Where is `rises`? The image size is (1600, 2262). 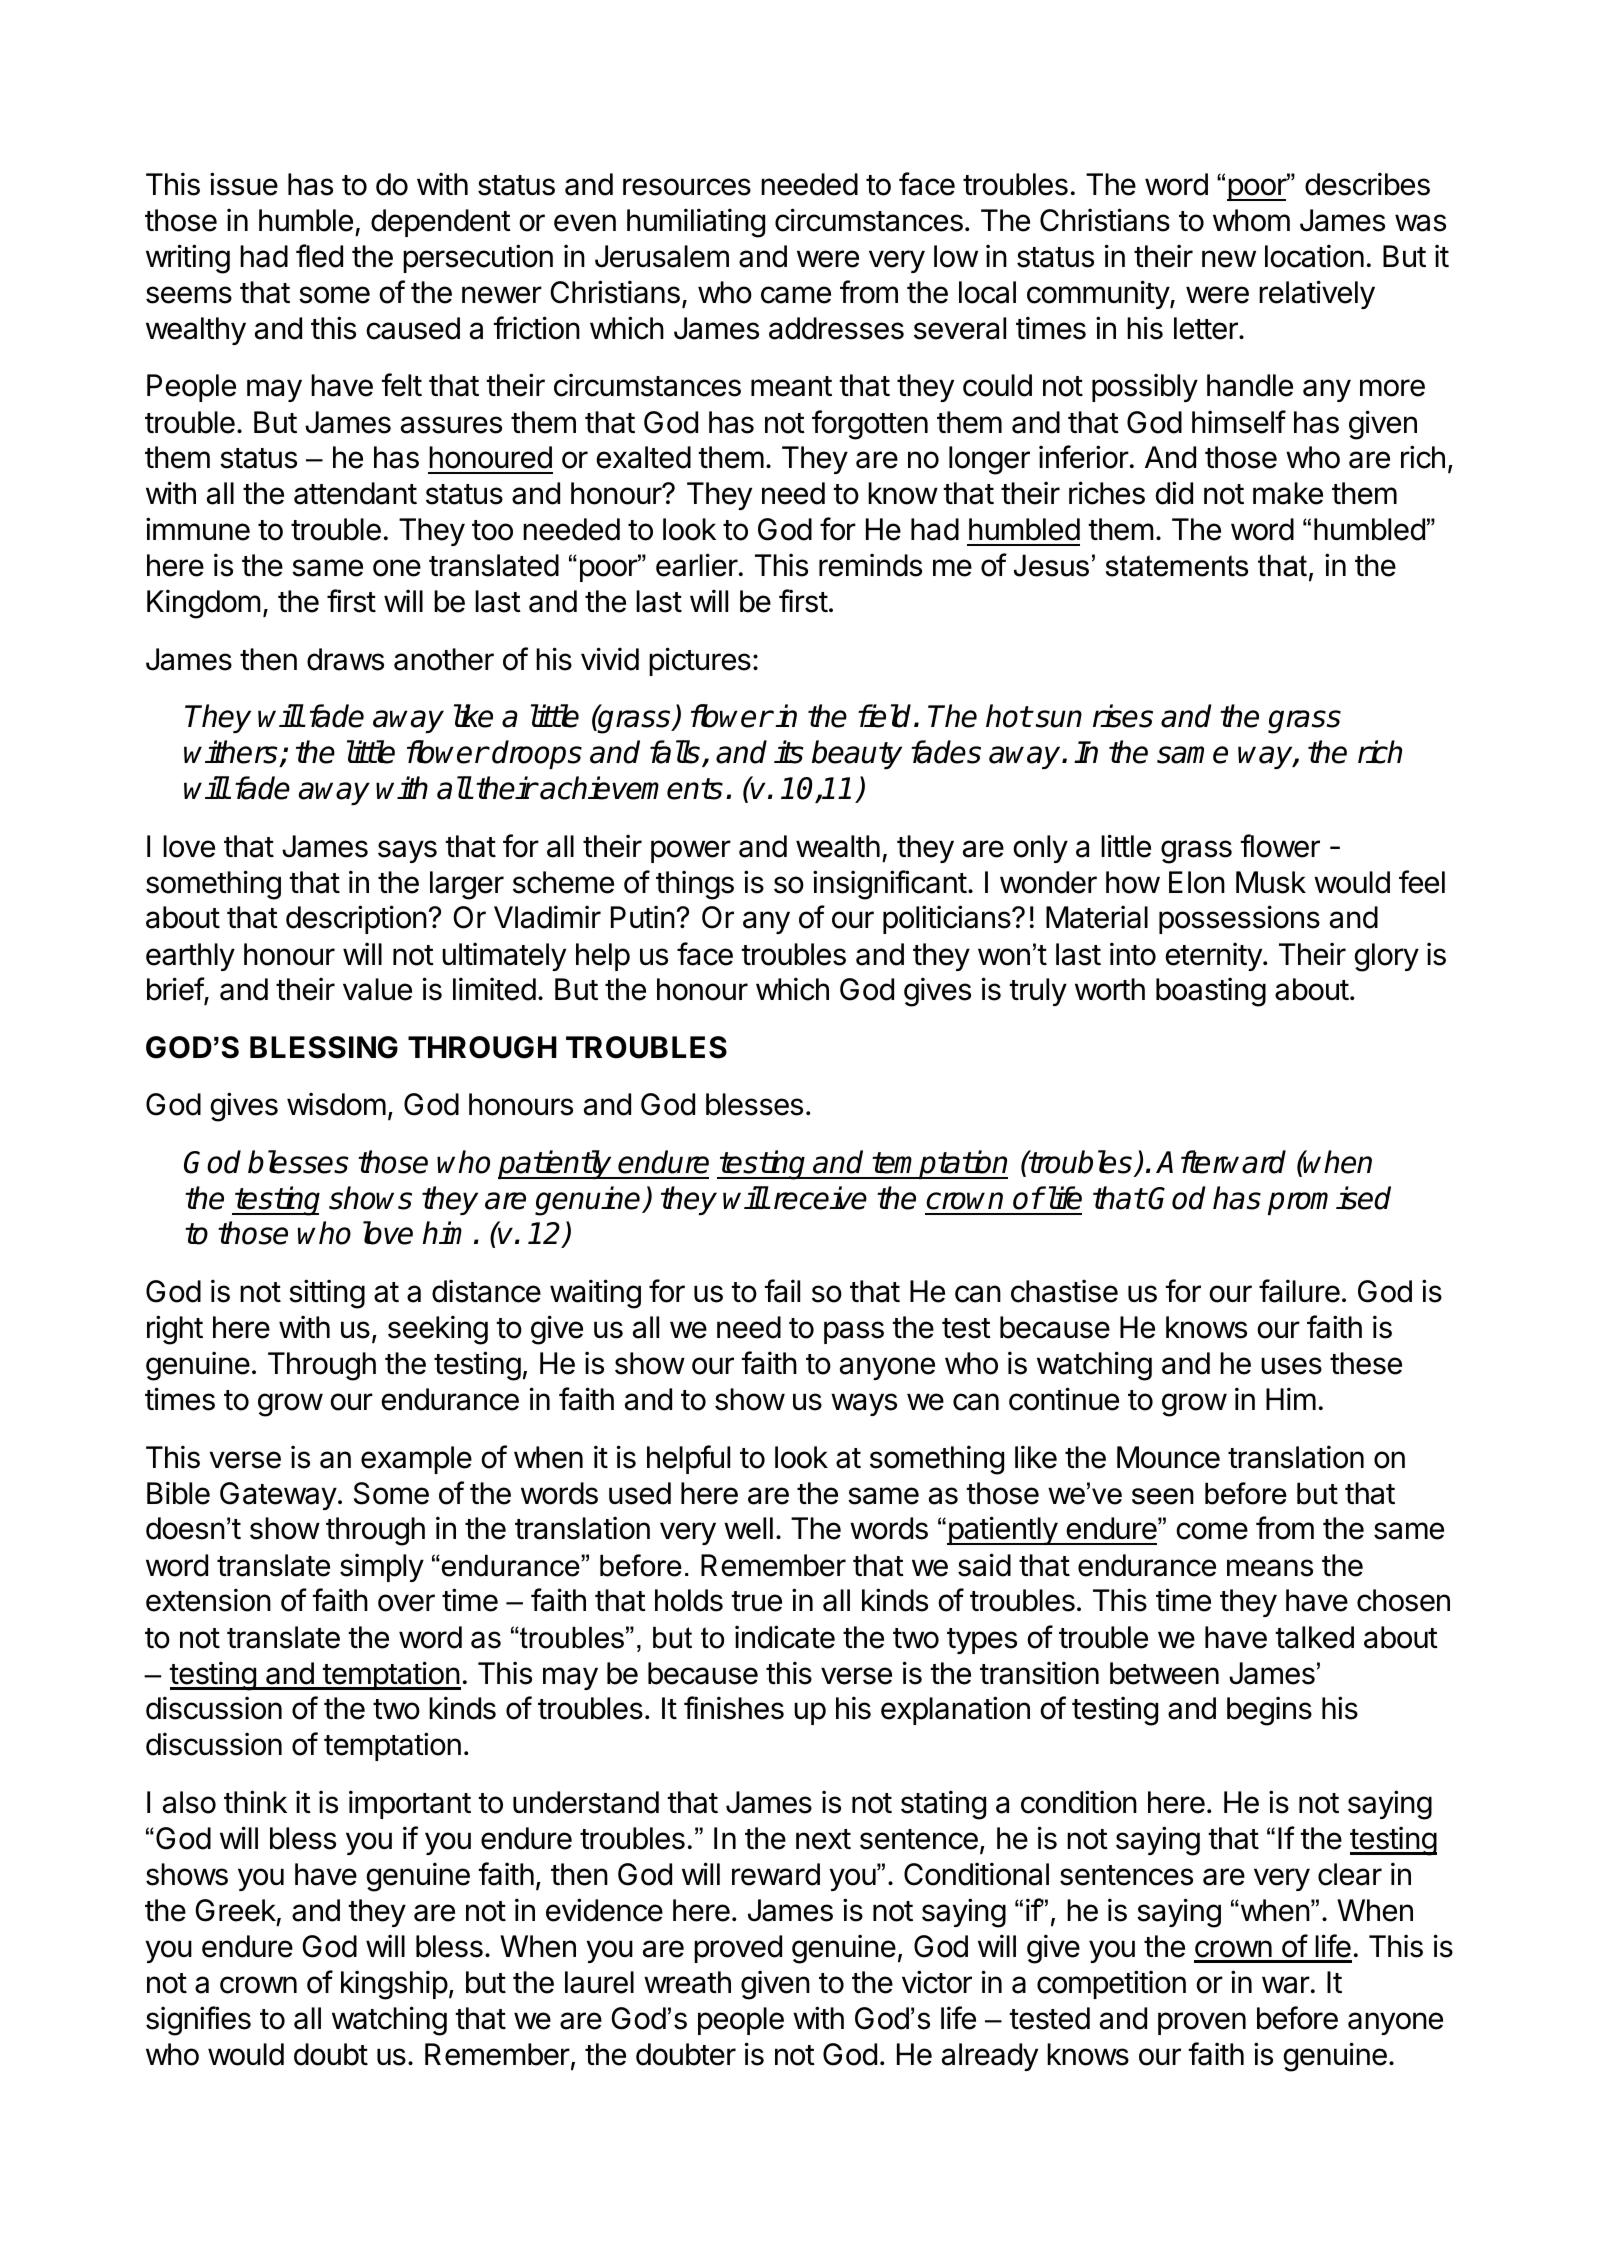 rises is located at coordinates (1123, 716).
